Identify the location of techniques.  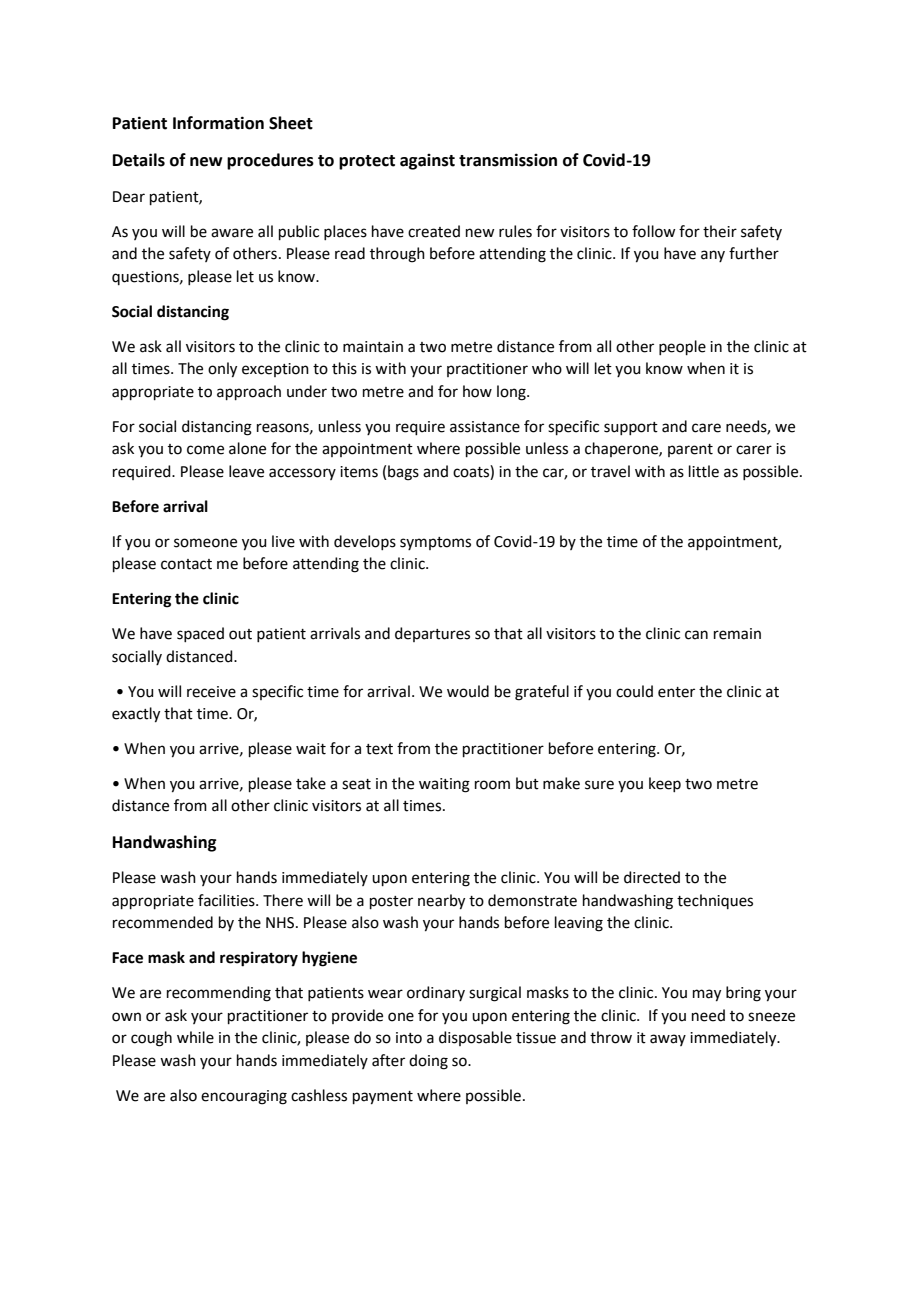
(715, 901).
